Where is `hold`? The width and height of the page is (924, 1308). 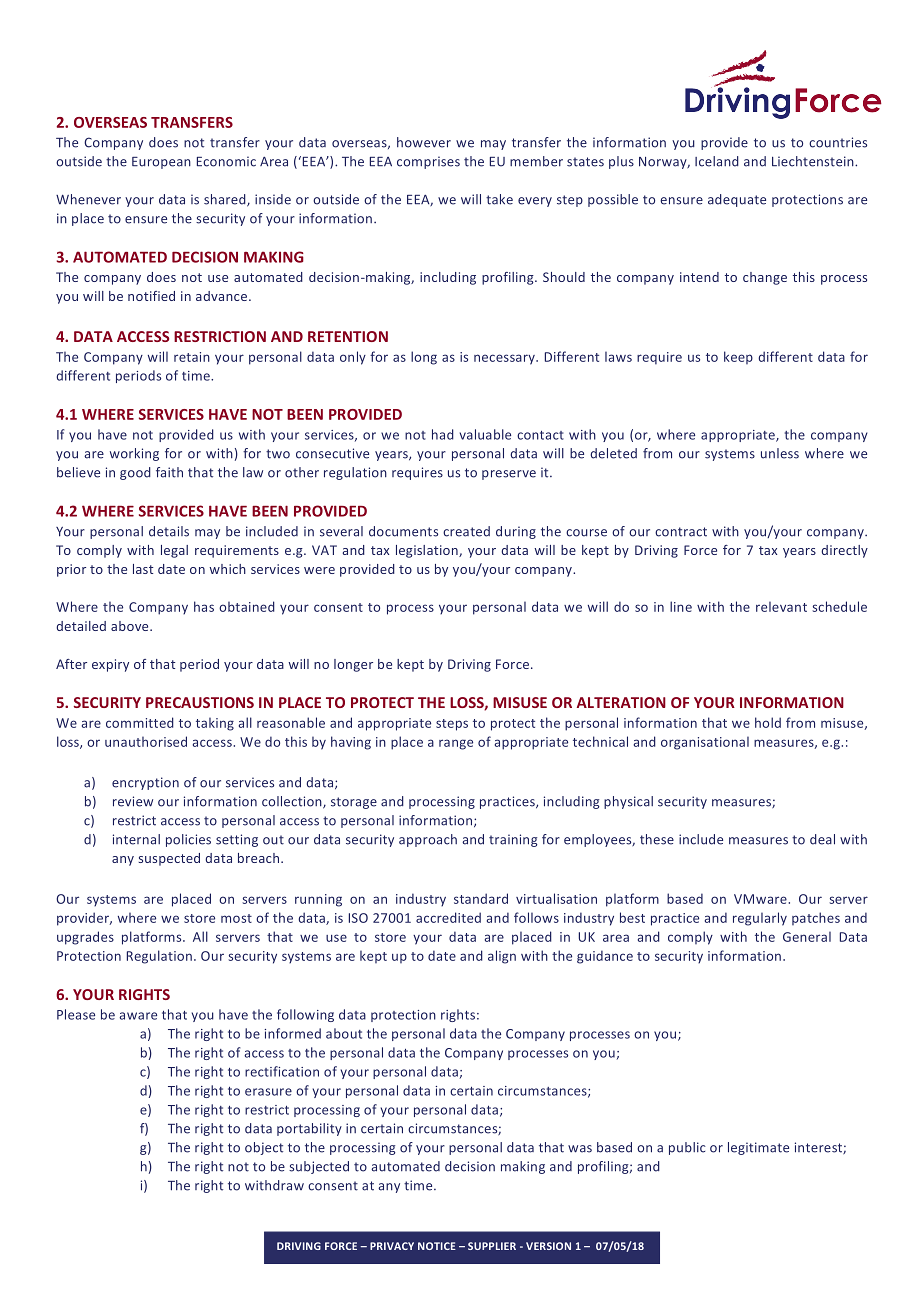 hold is located at coordinates (768, 722).
